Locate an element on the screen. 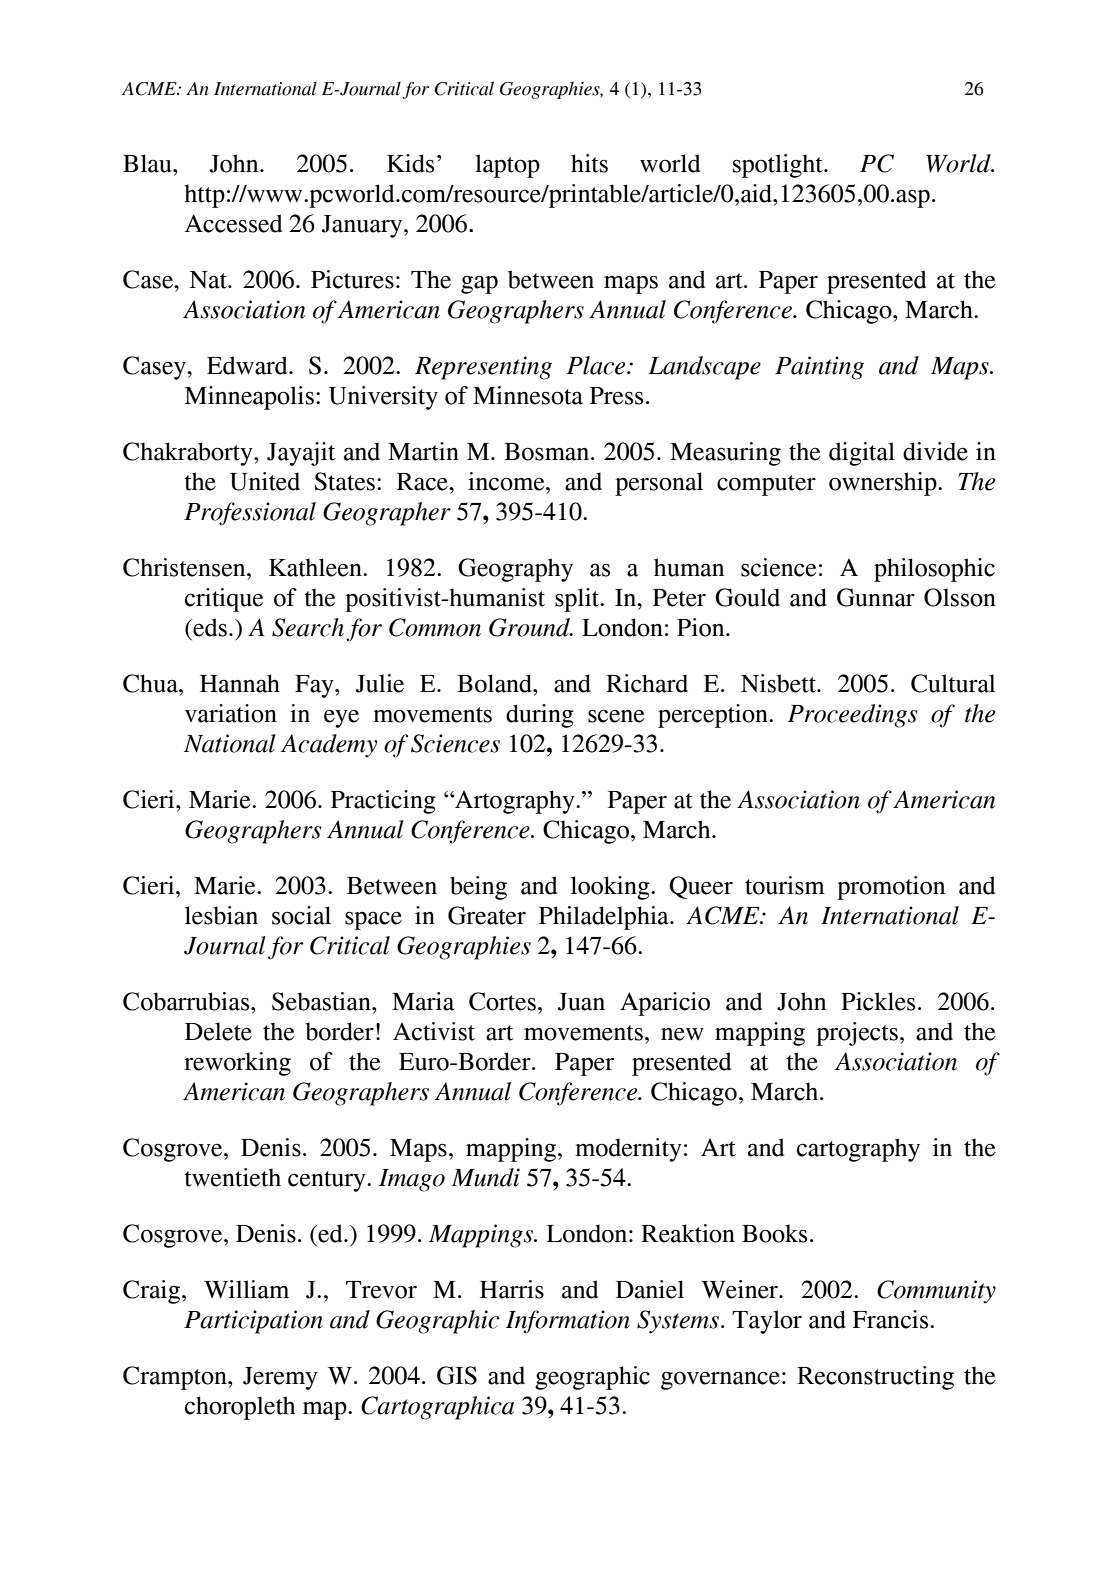 Image resolution: width=1117 pixels, height=1580 pixels. Accessed is located at coordinates (233, 223).
